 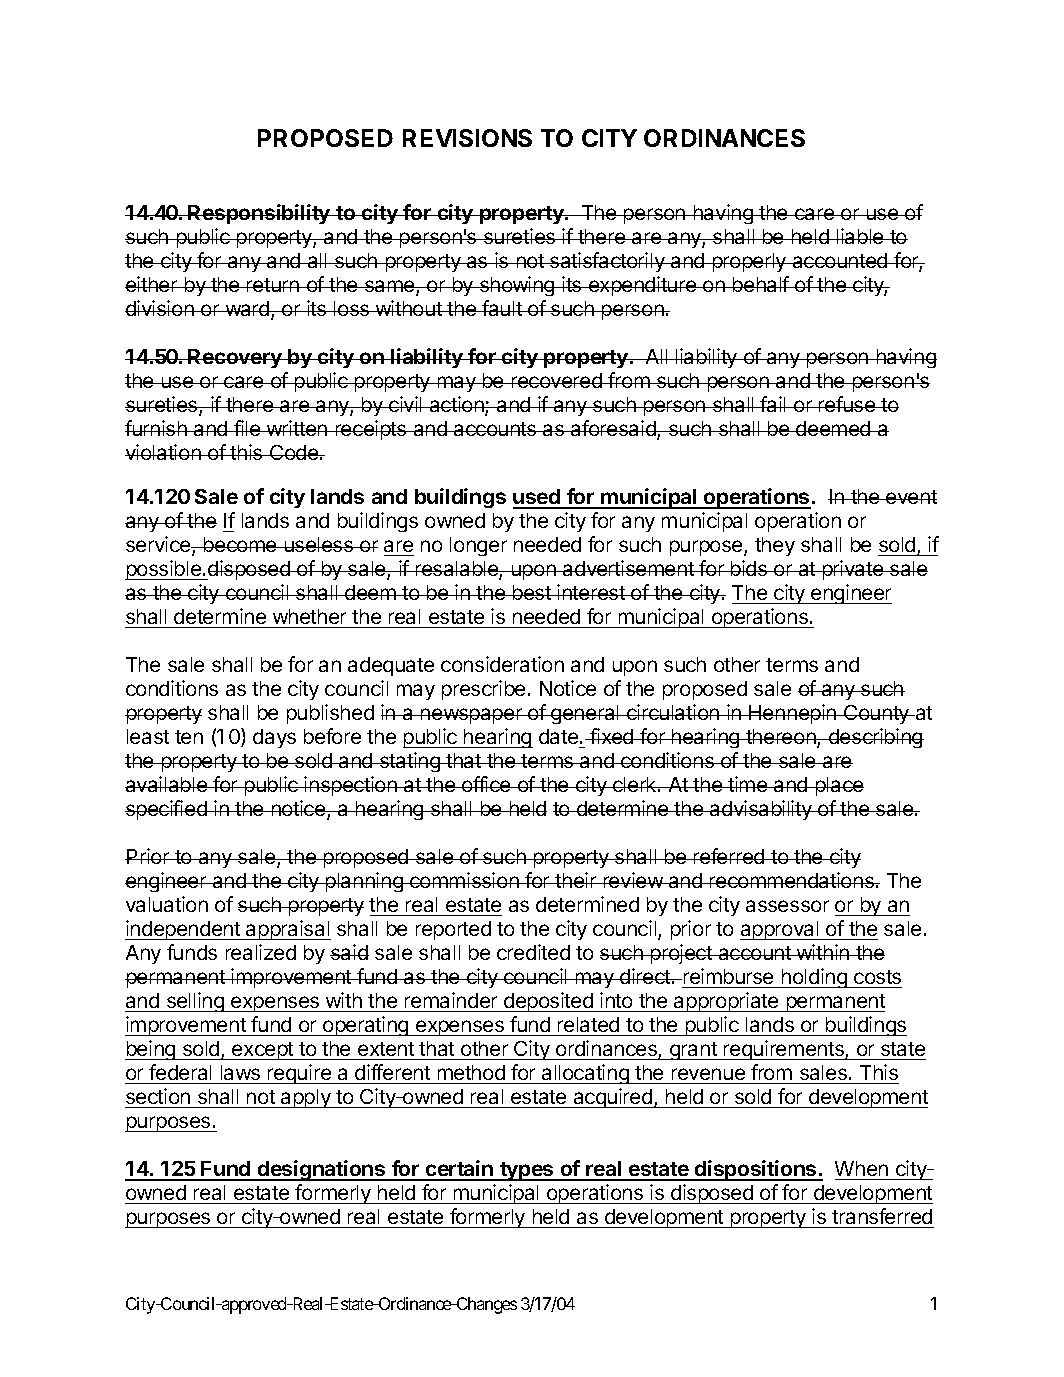 What do you see at coordinates (274, 738) in the image?
I see `days` at bounding box center [274, 738].
